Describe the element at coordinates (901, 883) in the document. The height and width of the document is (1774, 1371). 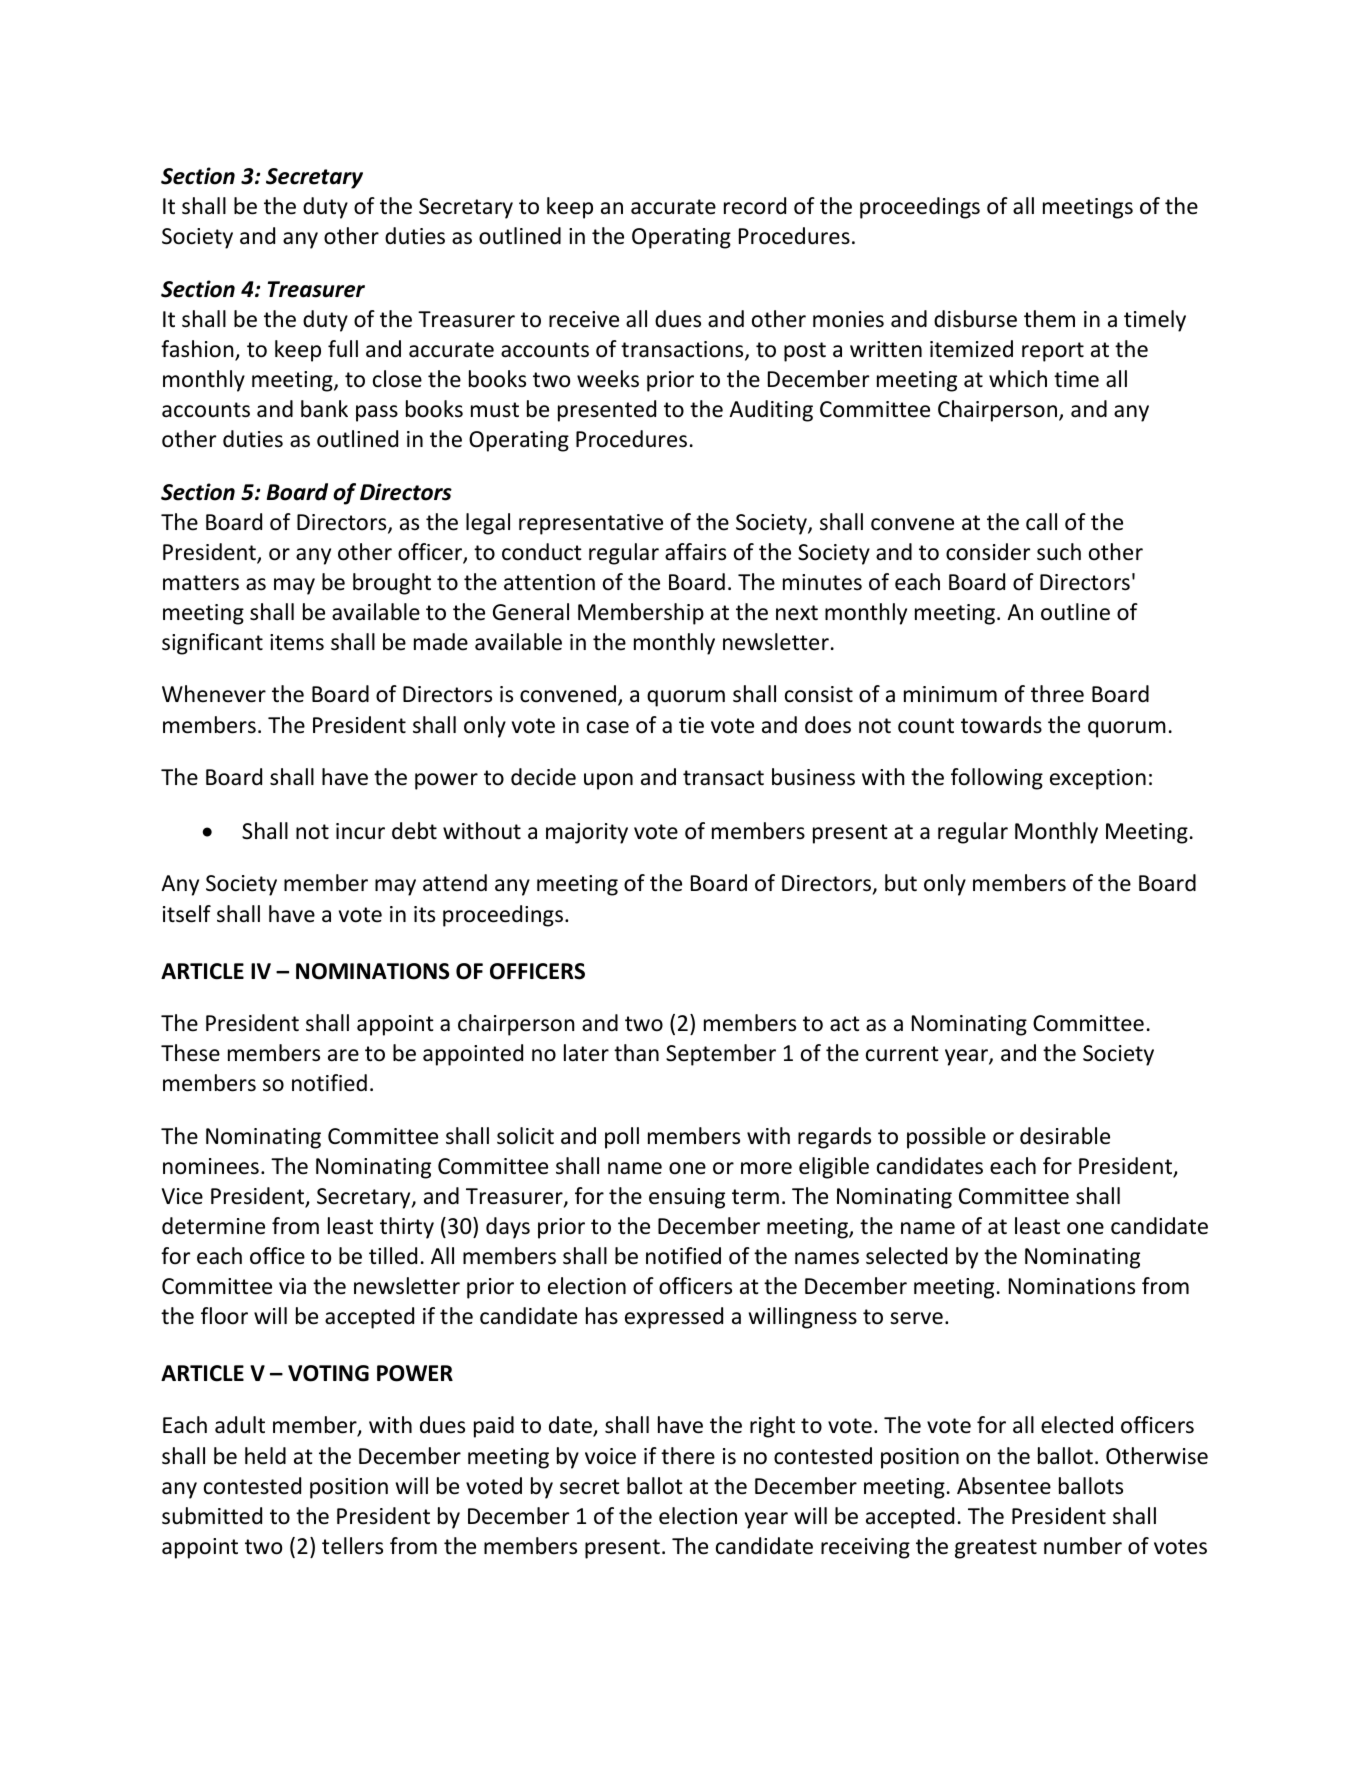
I see `but` at that location.
